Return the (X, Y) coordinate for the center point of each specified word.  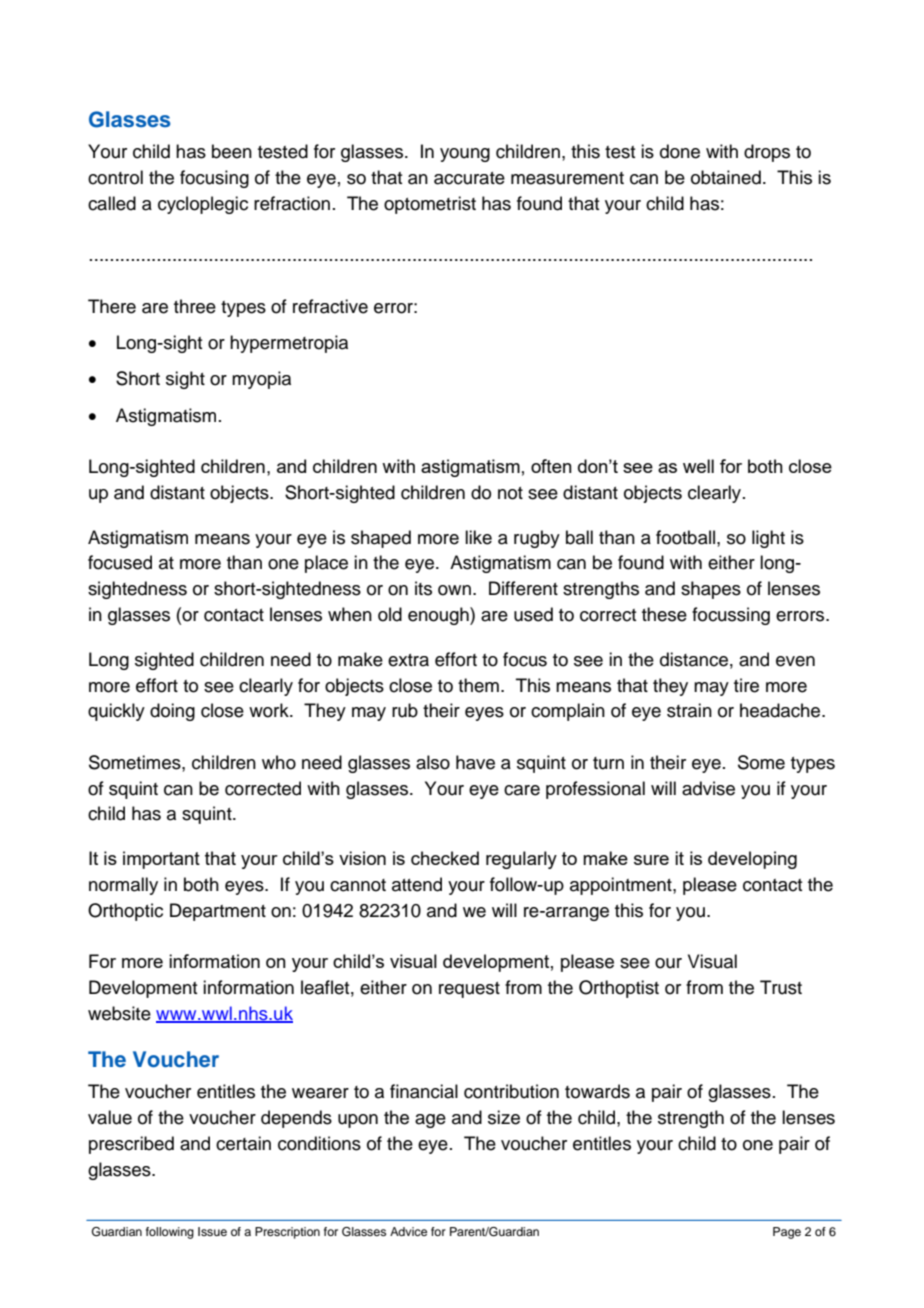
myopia (261, 380)
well (698, 466)
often (551, 466)
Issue (212, 1231)
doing (172, 712)
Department (218, 912)
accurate (469, 178)
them (478, 685)
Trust (781, 987)
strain (689, 710)
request (469, 990)
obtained (726, 177)
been (232, 151)
